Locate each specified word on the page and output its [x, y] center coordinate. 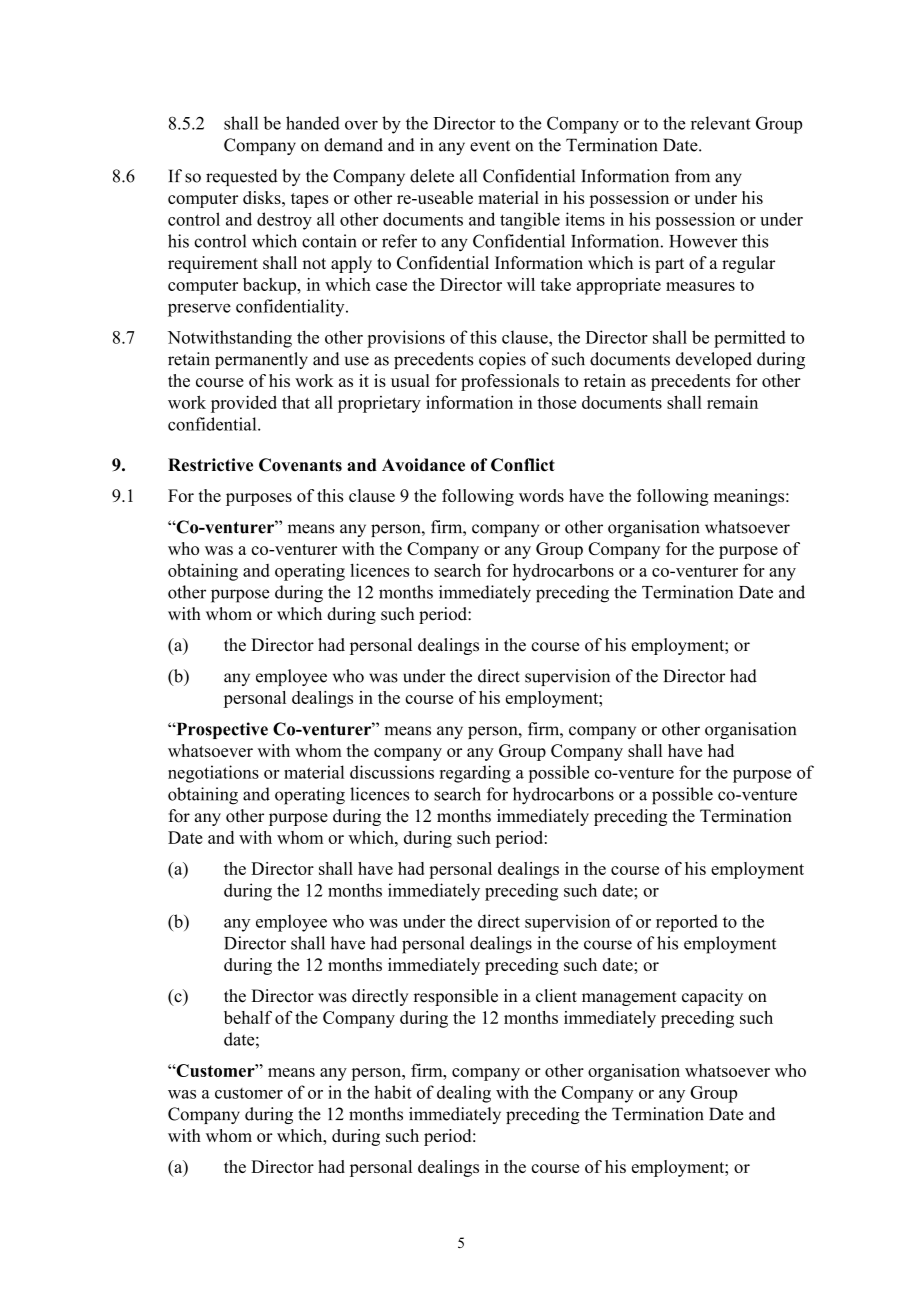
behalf [248, 1017]
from [692, 176]
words [541, 495]
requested [242, 177]
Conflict [523, 465]
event [490, 146]
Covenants [300, 465]
